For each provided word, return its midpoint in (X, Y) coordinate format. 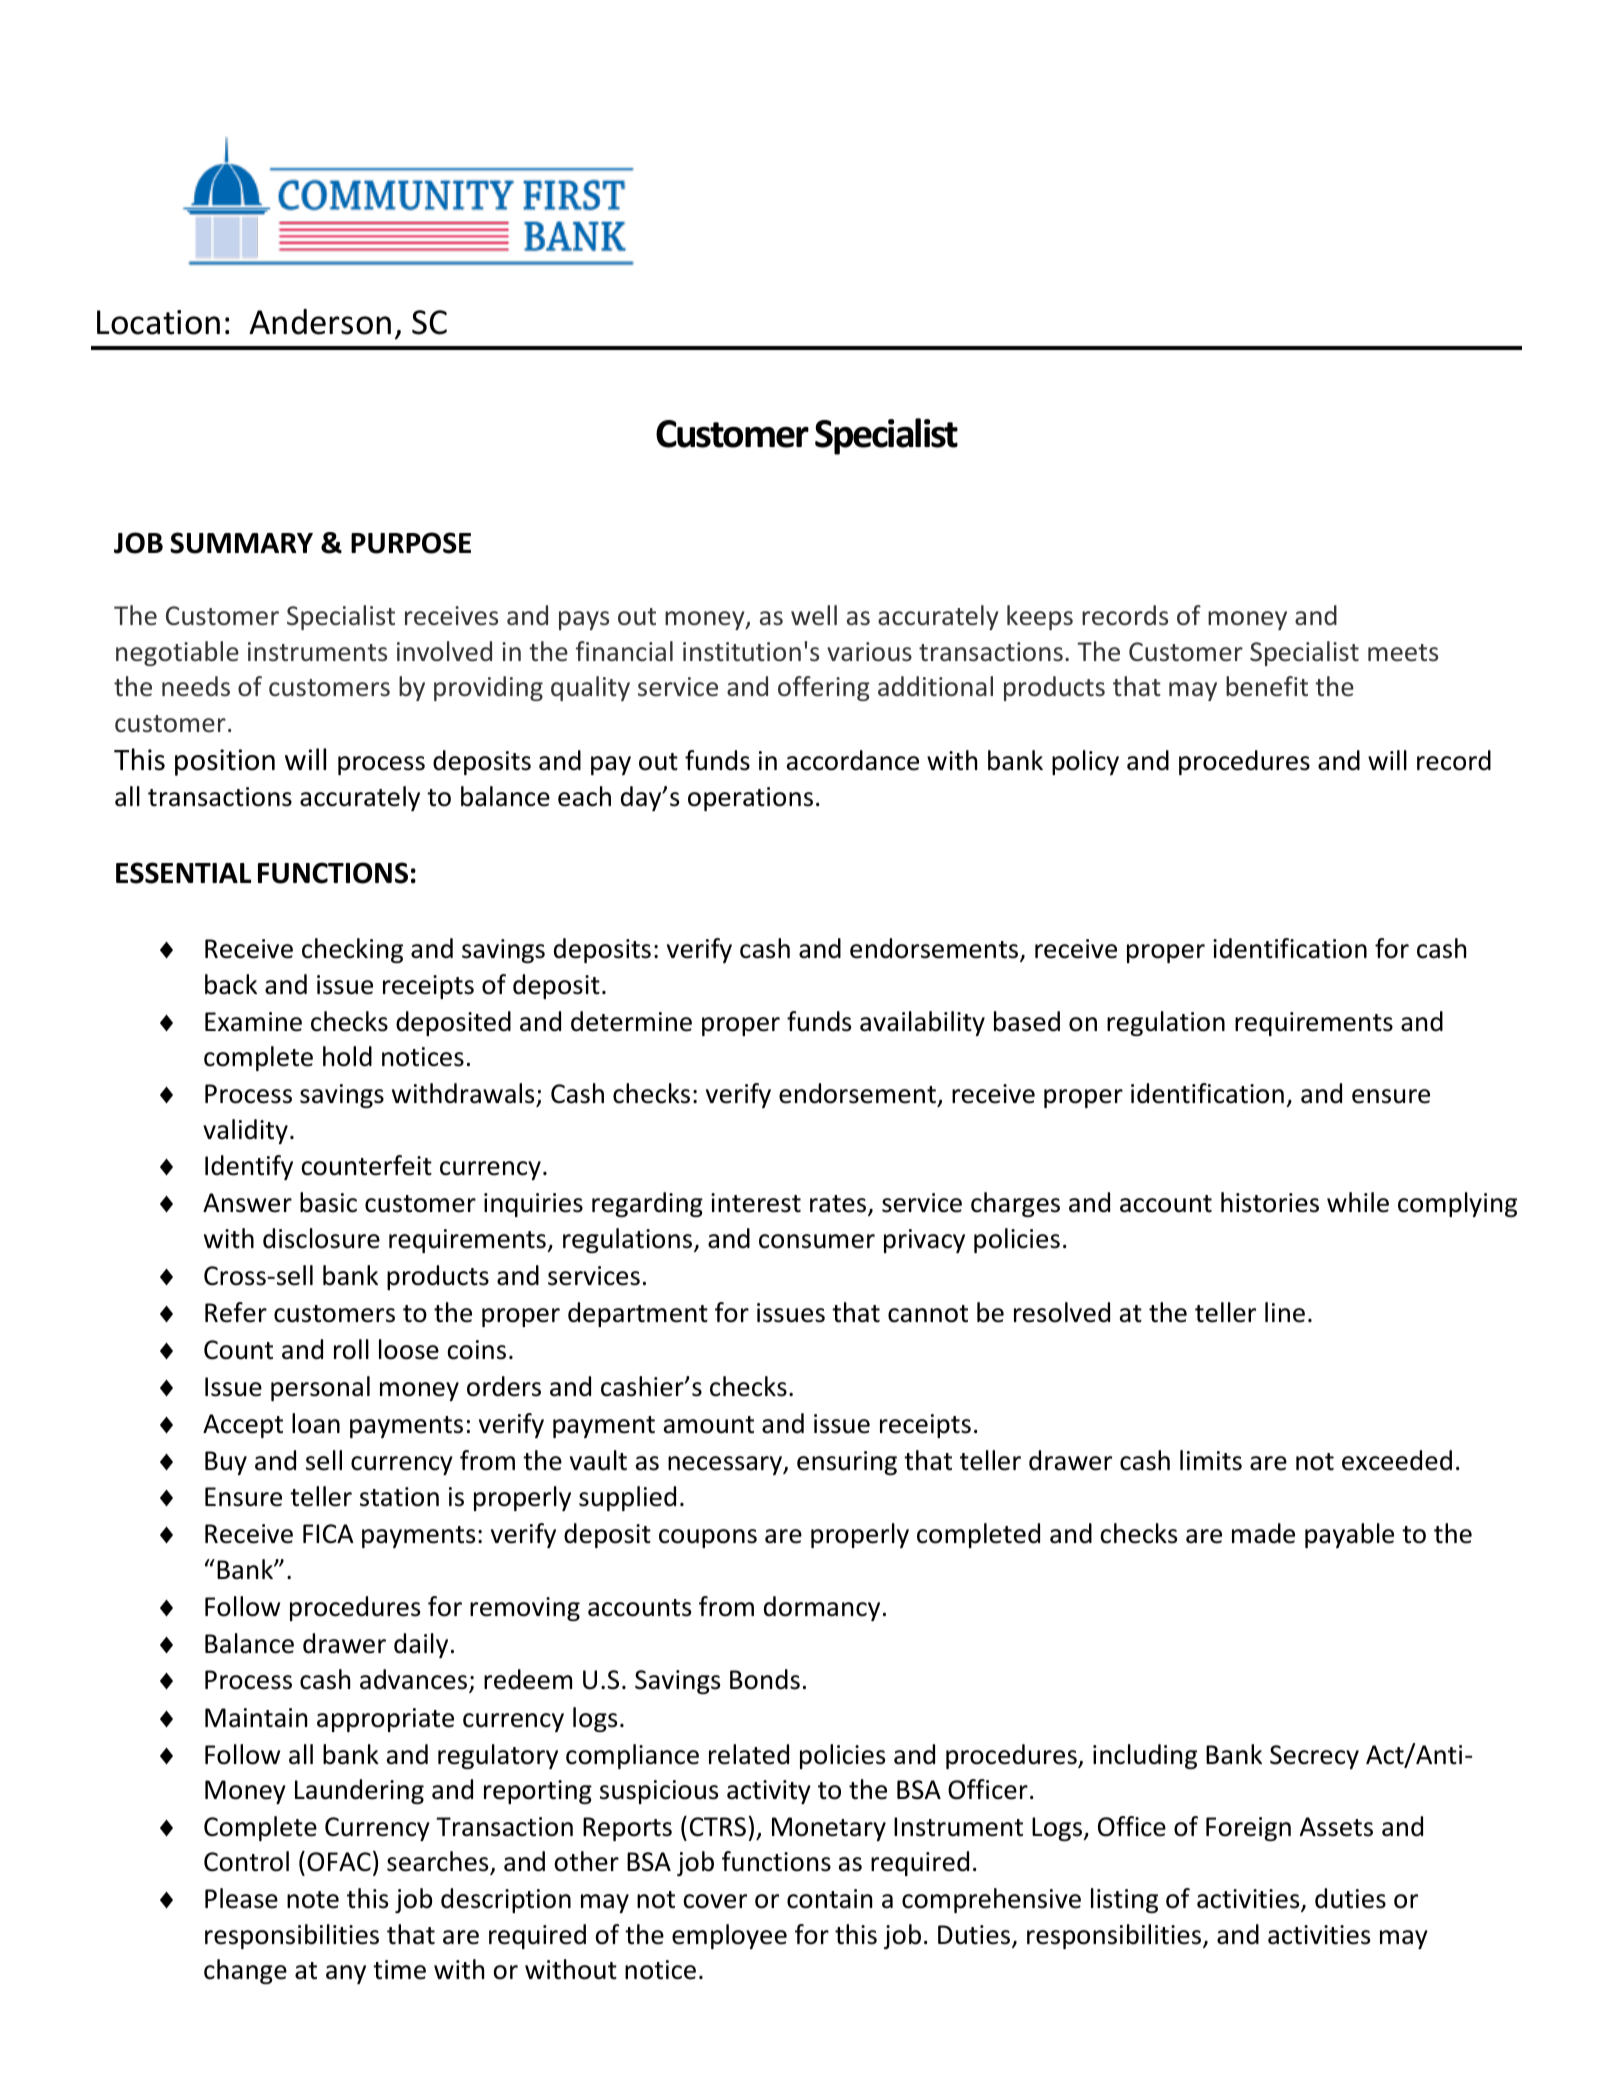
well (814, 615)
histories (1270, 1202)
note (313, 1900)
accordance (853, 760)
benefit (1267, 686)
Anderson (320, 322)
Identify (249, 1167)
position (225, 762)
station (399, 1497)
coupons (708, 1538)
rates (839, 1205)
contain (829, 1899)
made (1263, 1533)
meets (1403, 653)
